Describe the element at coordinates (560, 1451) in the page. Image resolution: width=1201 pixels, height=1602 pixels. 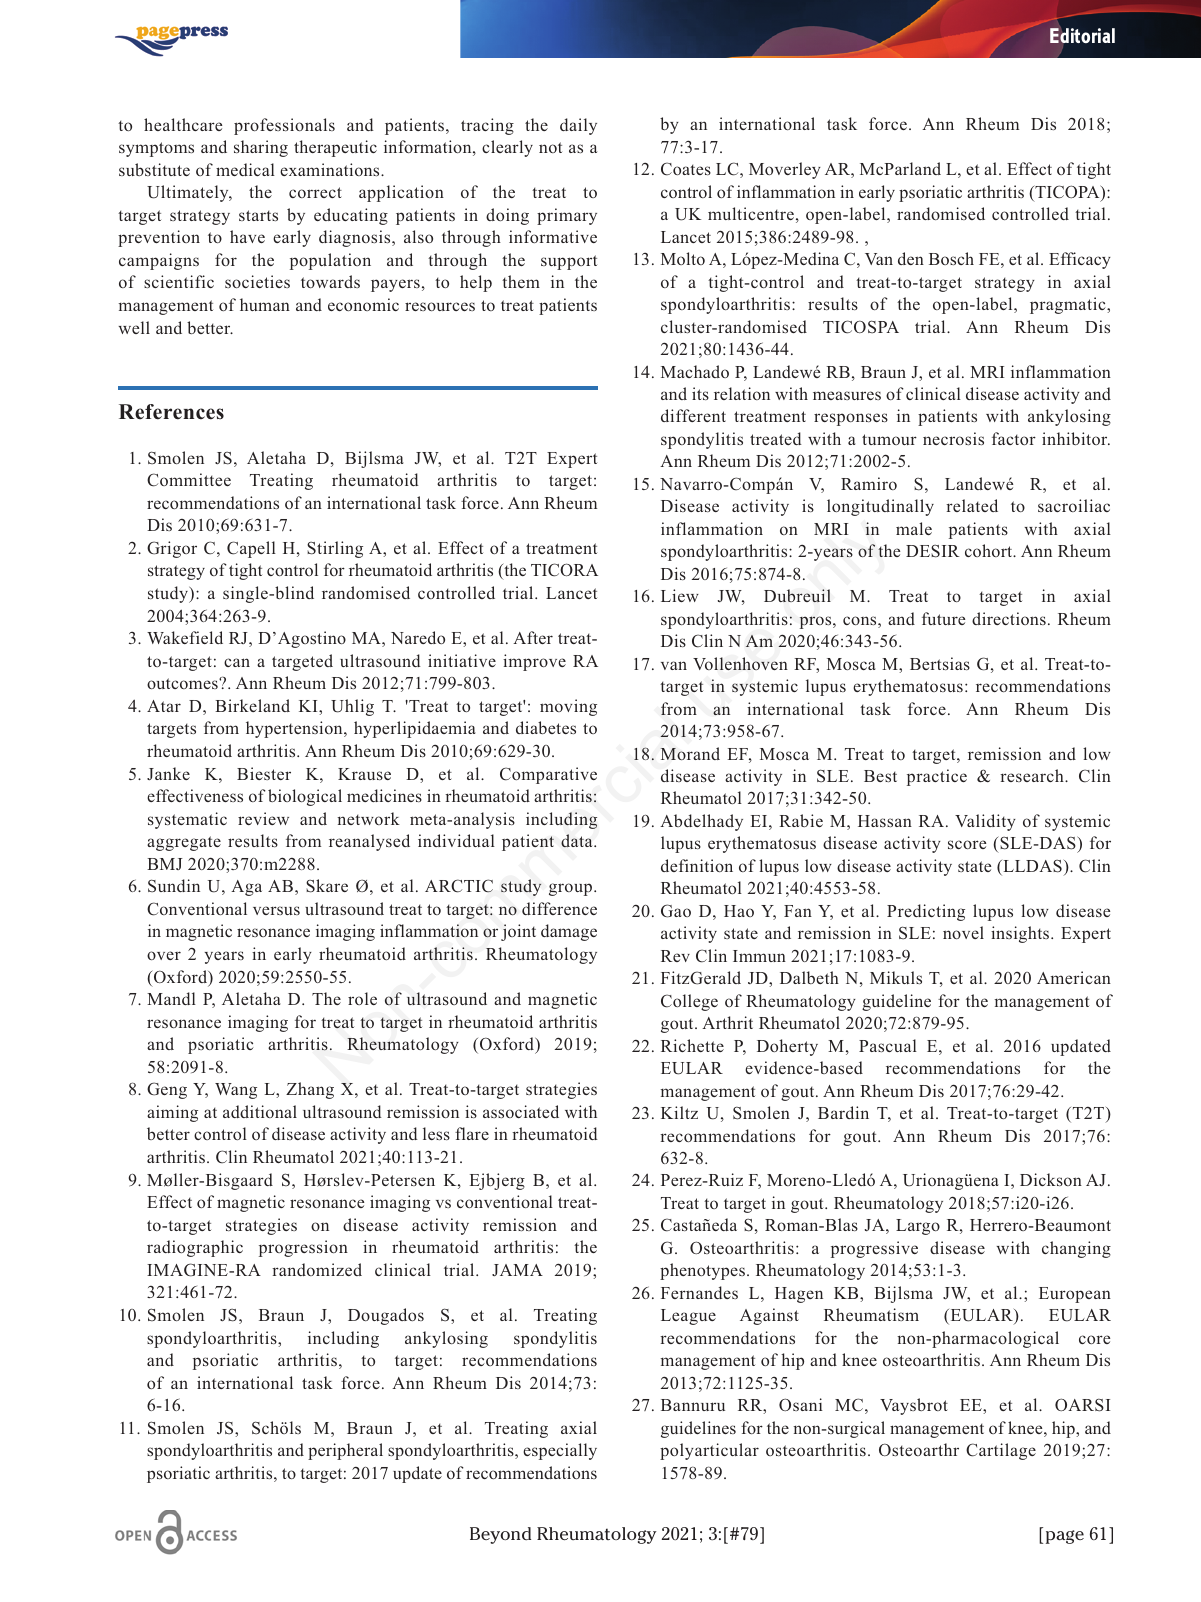
I see `especially` at that location.
